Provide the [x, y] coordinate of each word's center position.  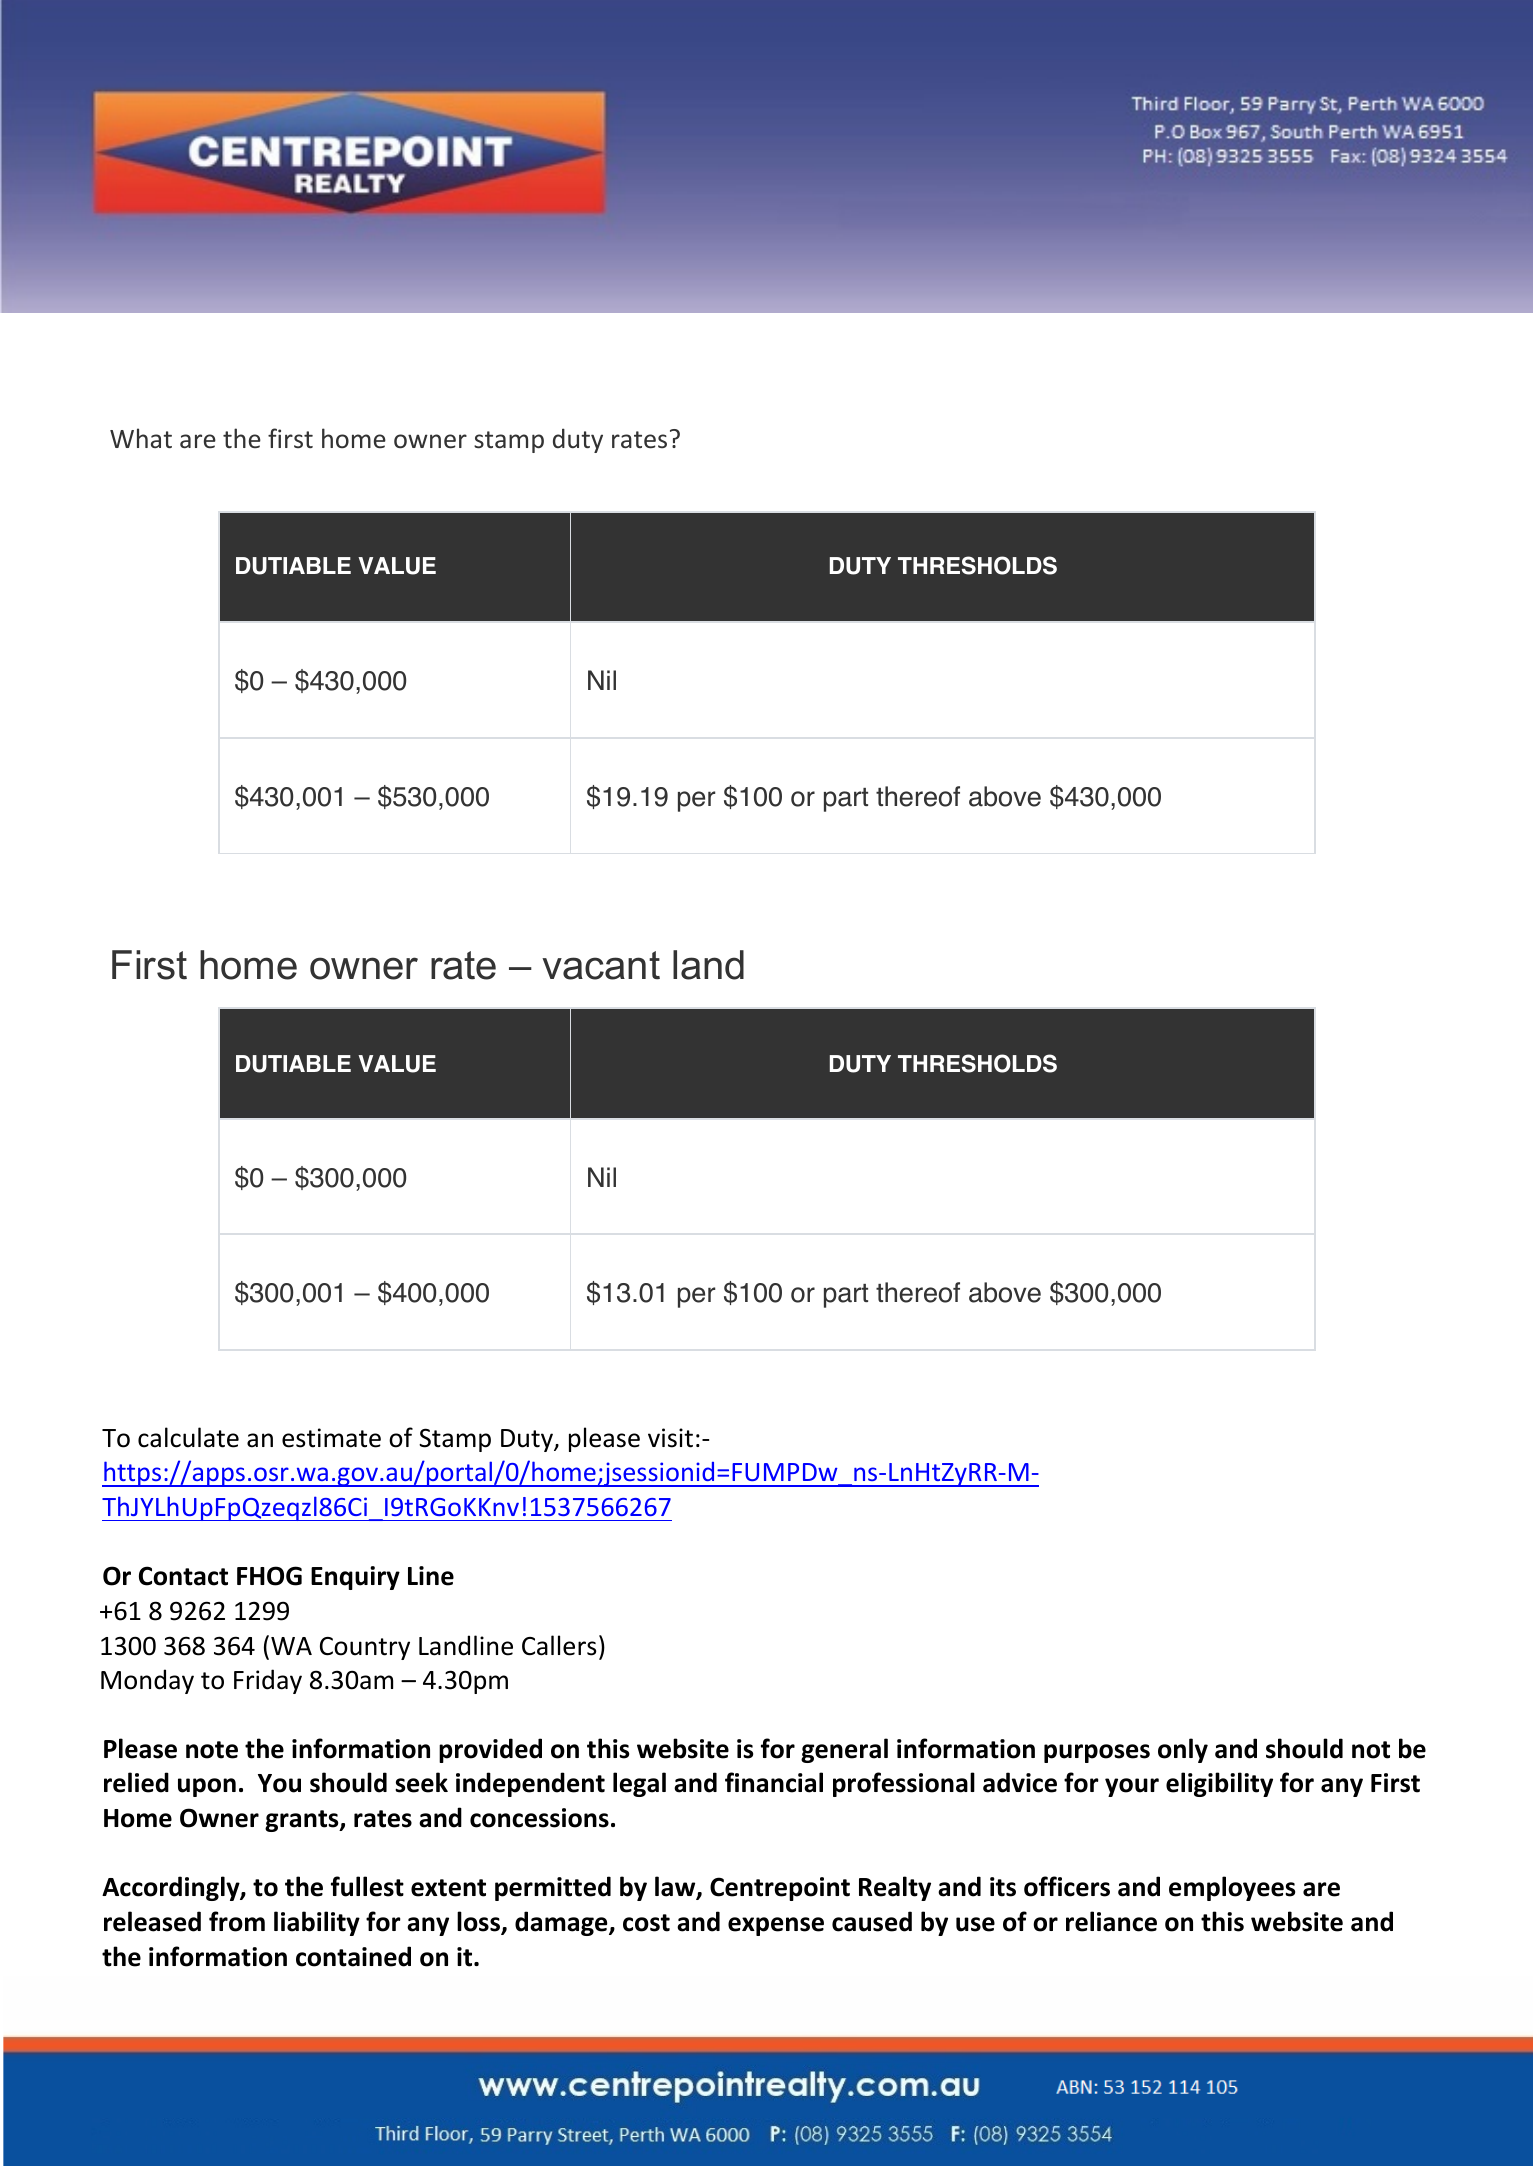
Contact [183, 1576]
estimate [331, 1438]
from [237, 1921]
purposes [1097, 1753]
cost [646, 1923]
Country [365, 1648]
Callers [559, 1645]
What [141, 438]
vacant [601, 965]
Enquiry [355, 1578]
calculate [188, 1437]
